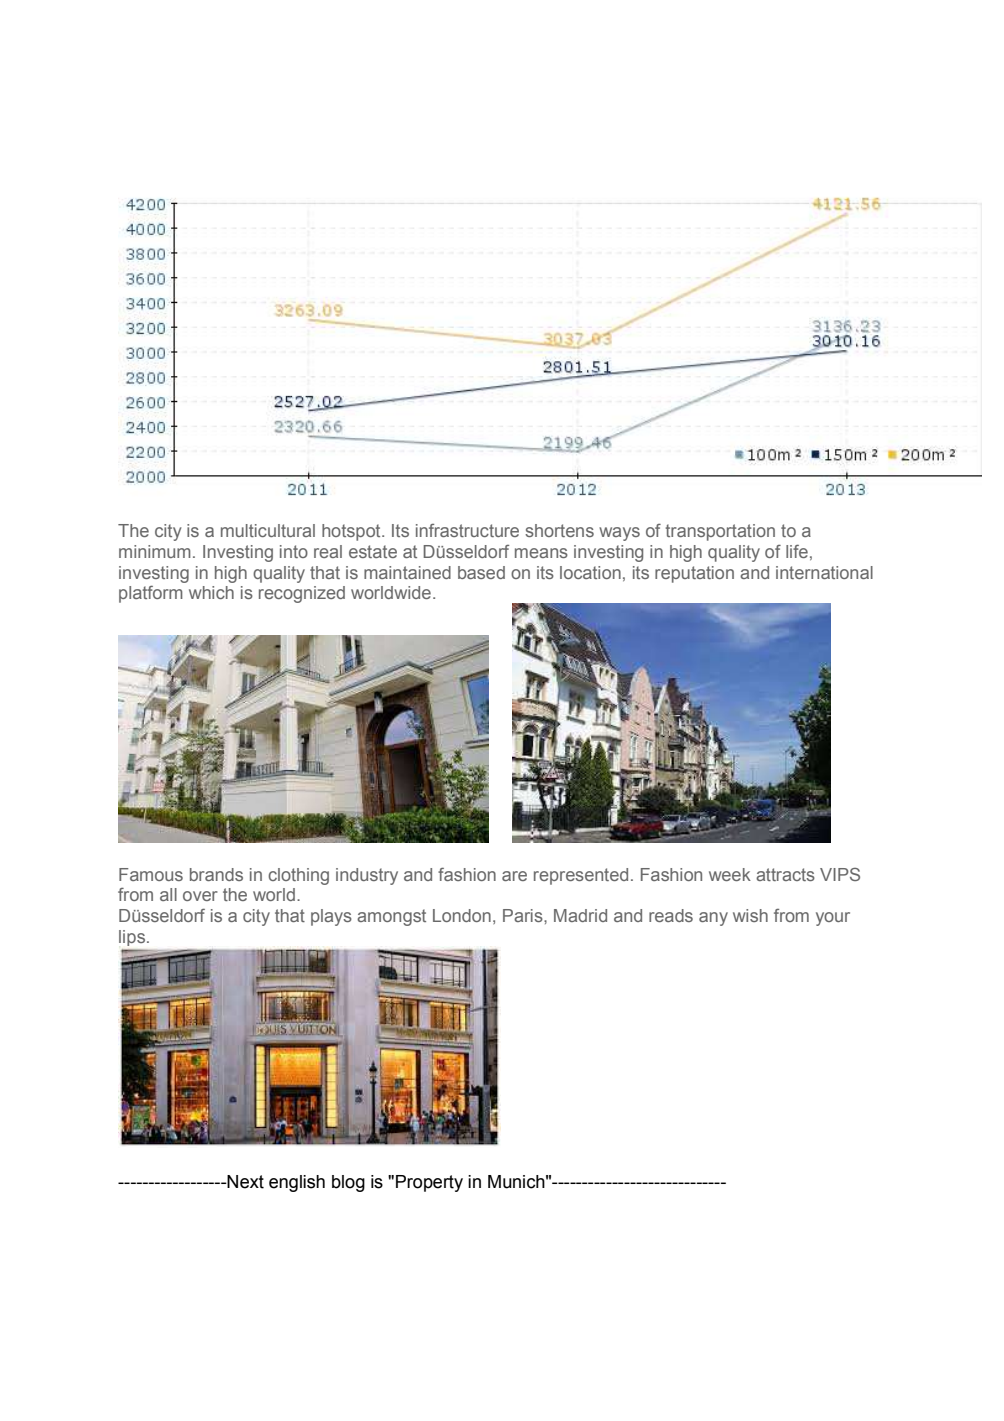 The image size is (1004, 1421). Describe the element at coordinates (429, 1183) in the document. I see `Property` at that location.
